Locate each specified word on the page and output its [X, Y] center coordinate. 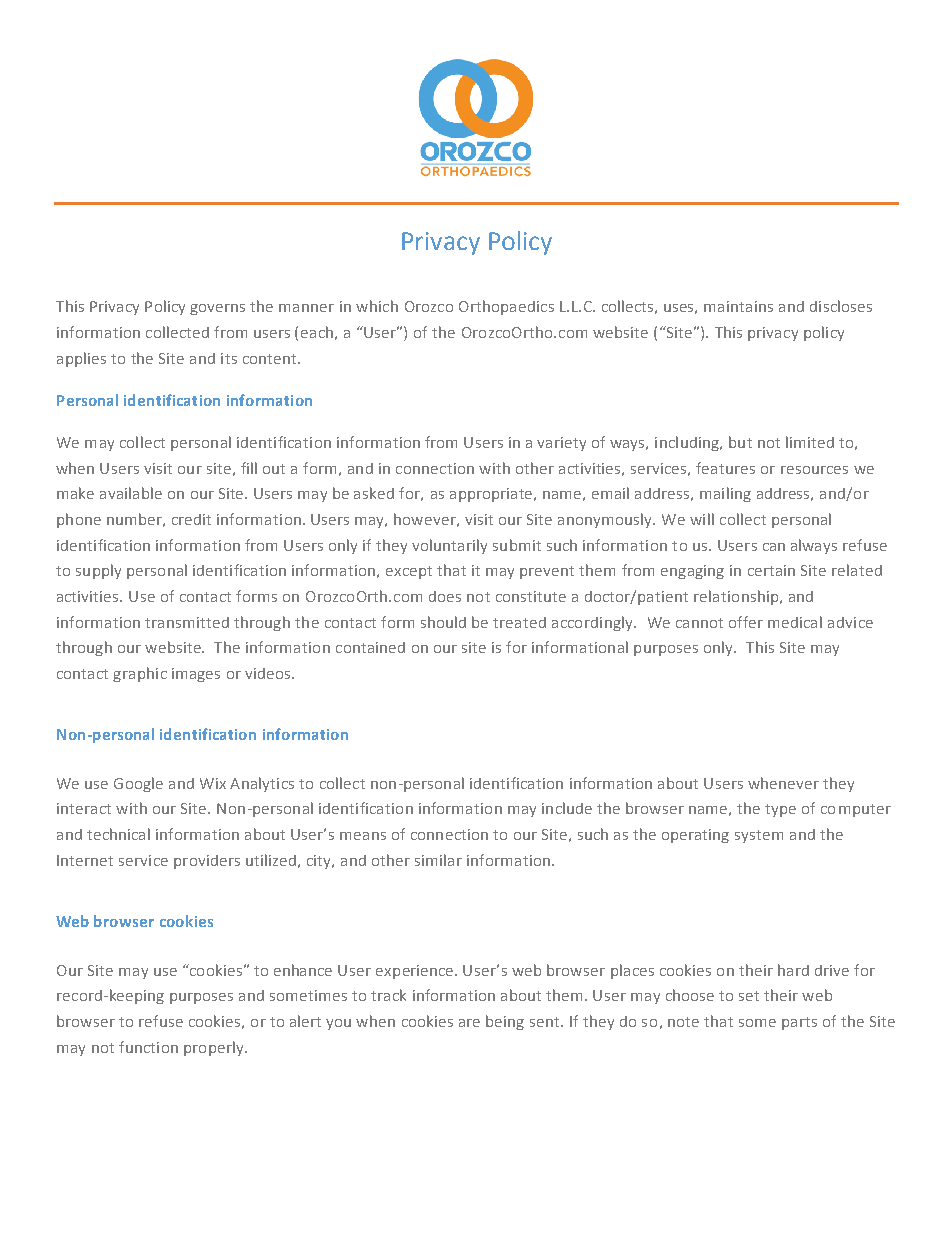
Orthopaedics [506, 307]
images [196, 675]
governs [217, 309]
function [148, 1047]
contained [370, 647]
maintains [738, 306]
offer [746, 622]
